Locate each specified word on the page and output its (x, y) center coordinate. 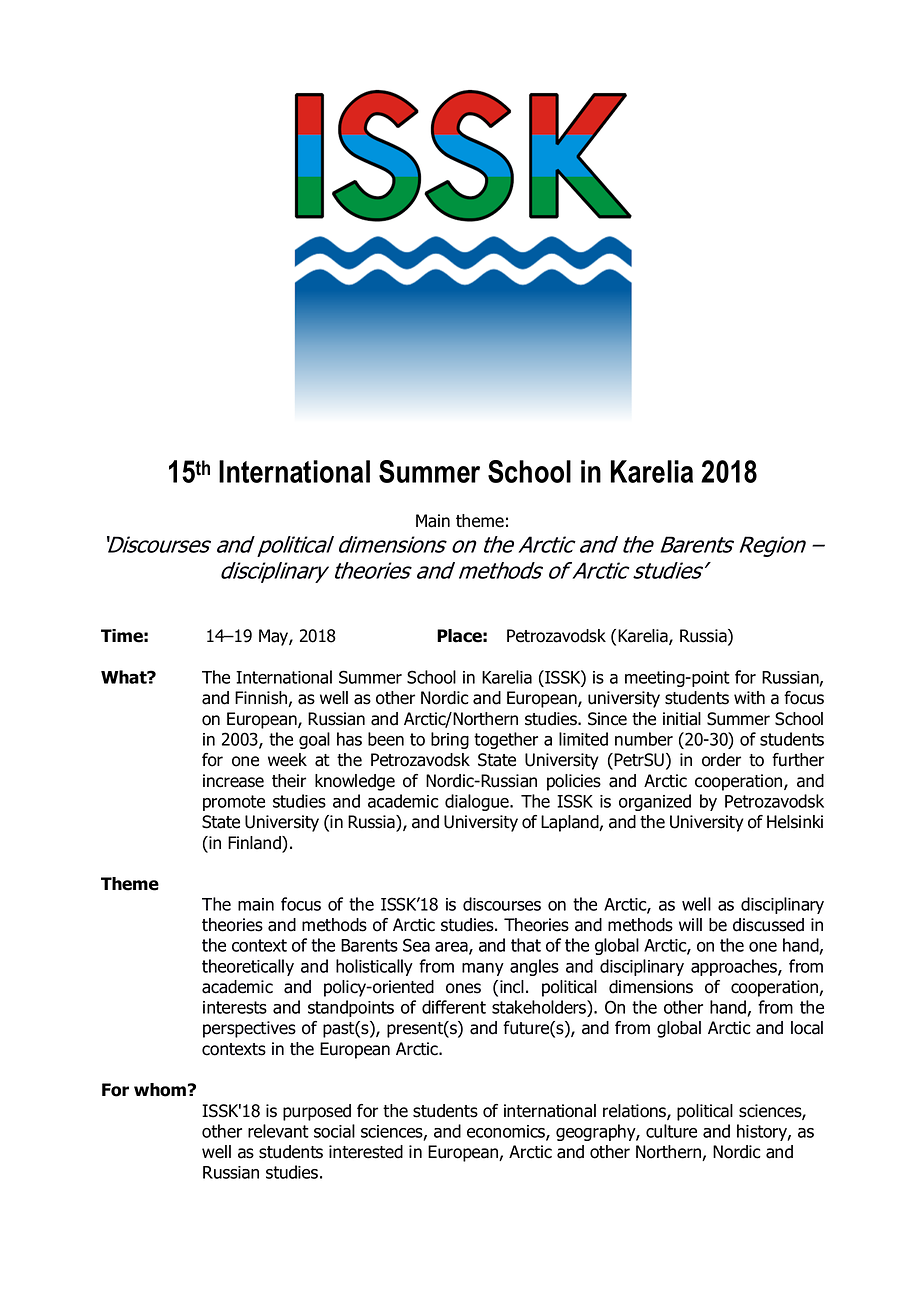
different (454, 1007)
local (807, 1028)
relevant (278, 1131)
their (289, 781)
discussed (768, 925)
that (526, 945)
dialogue (478, 802)
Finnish (262, 699)
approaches (735, 967)
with (749, 698)
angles (534, 967)
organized (655, 802)
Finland (255, 844)
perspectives (249, 1029)
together (506, 740)
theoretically (248, 967)
